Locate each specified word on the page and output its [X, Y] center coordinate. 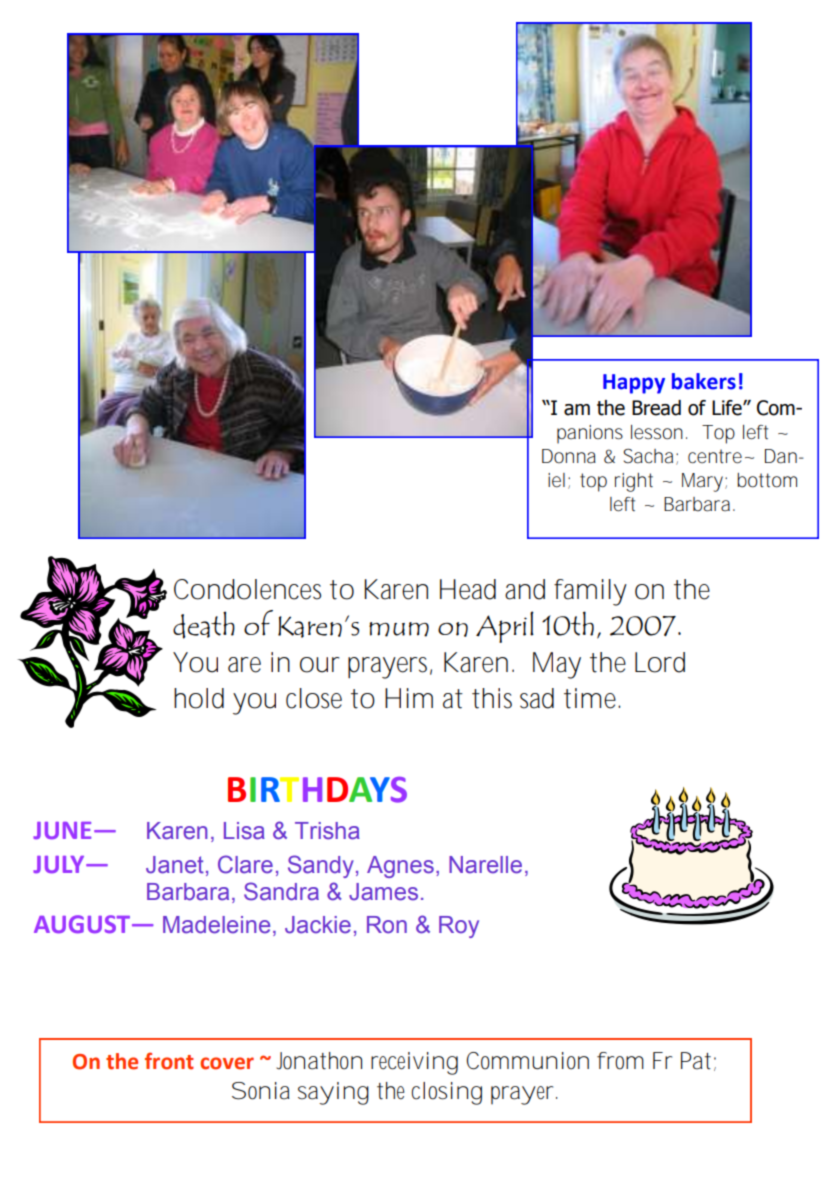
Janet [175, 865]
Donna [569, 456]
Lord [660, 662]
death [204, 625]
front [169, 1061]
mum [399, 629]
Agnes [400, 867]
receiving [414, 1063]
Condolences [247, 589]
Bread [656, 408]
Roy [459, 927]
